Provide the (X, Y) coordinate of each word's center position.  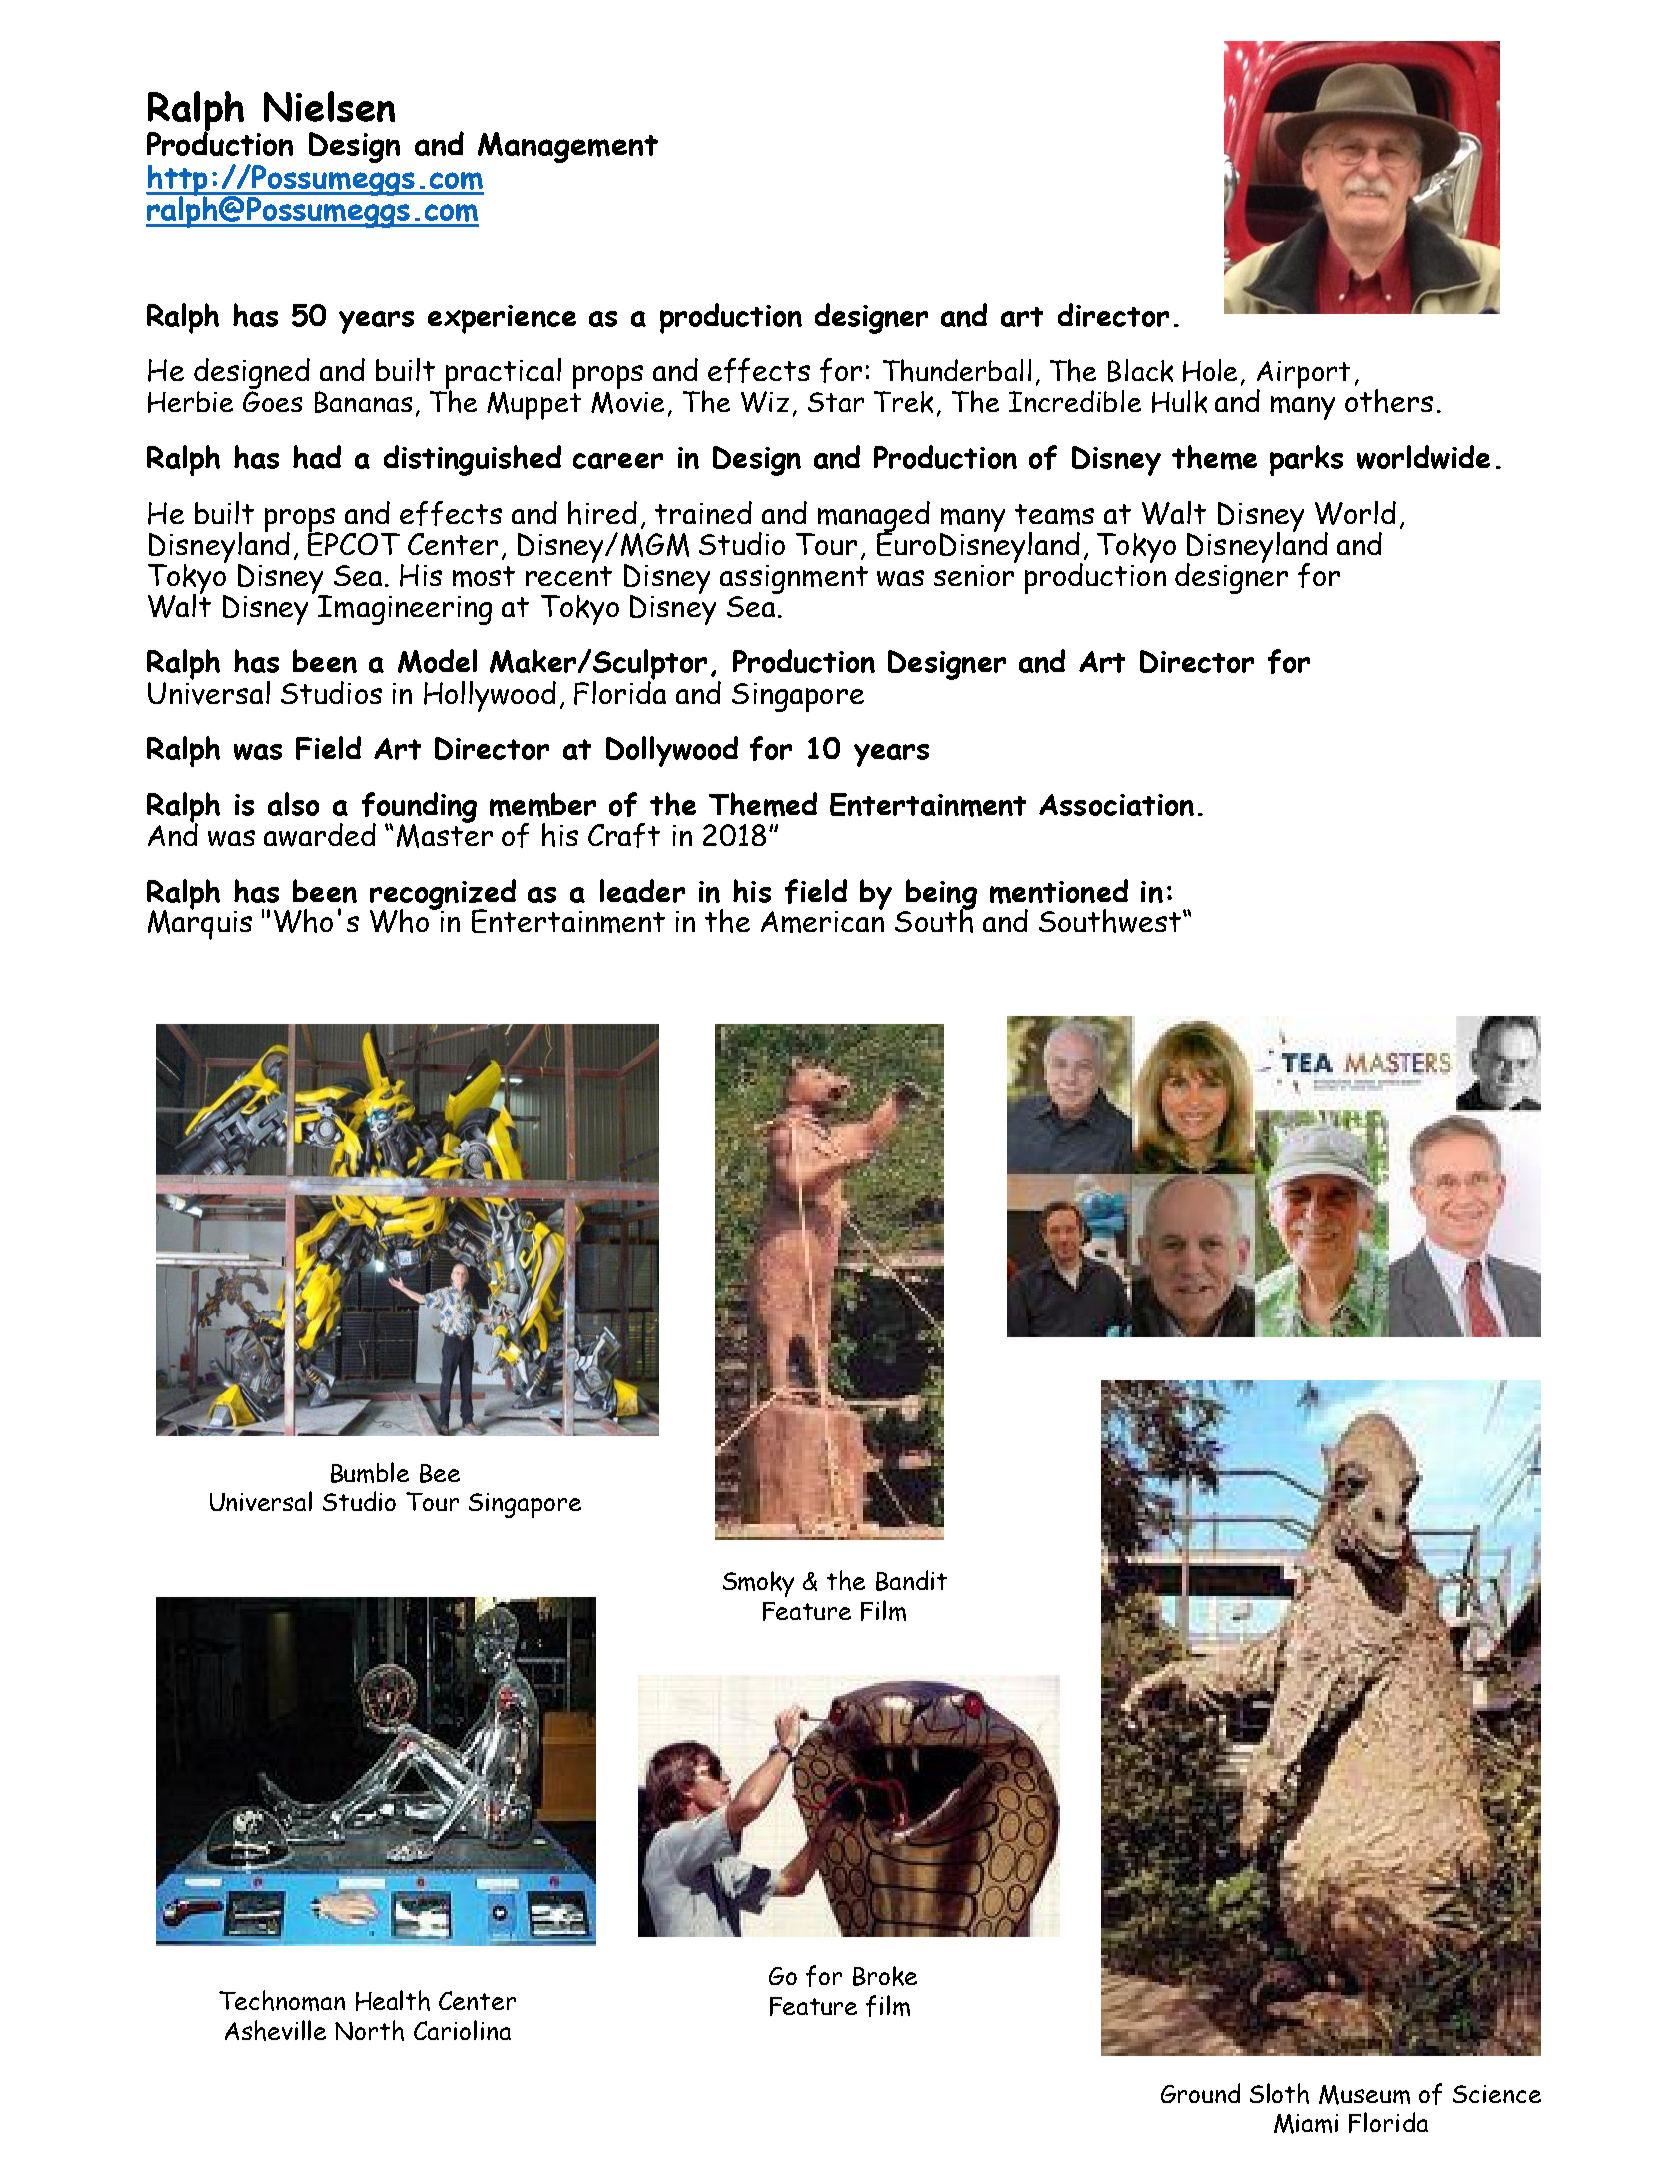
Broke (885, 1976)
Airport (1303, 376)
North (369, 2030)
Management (568, 147)
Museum (1364, 2095)
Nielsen (329, 106)
